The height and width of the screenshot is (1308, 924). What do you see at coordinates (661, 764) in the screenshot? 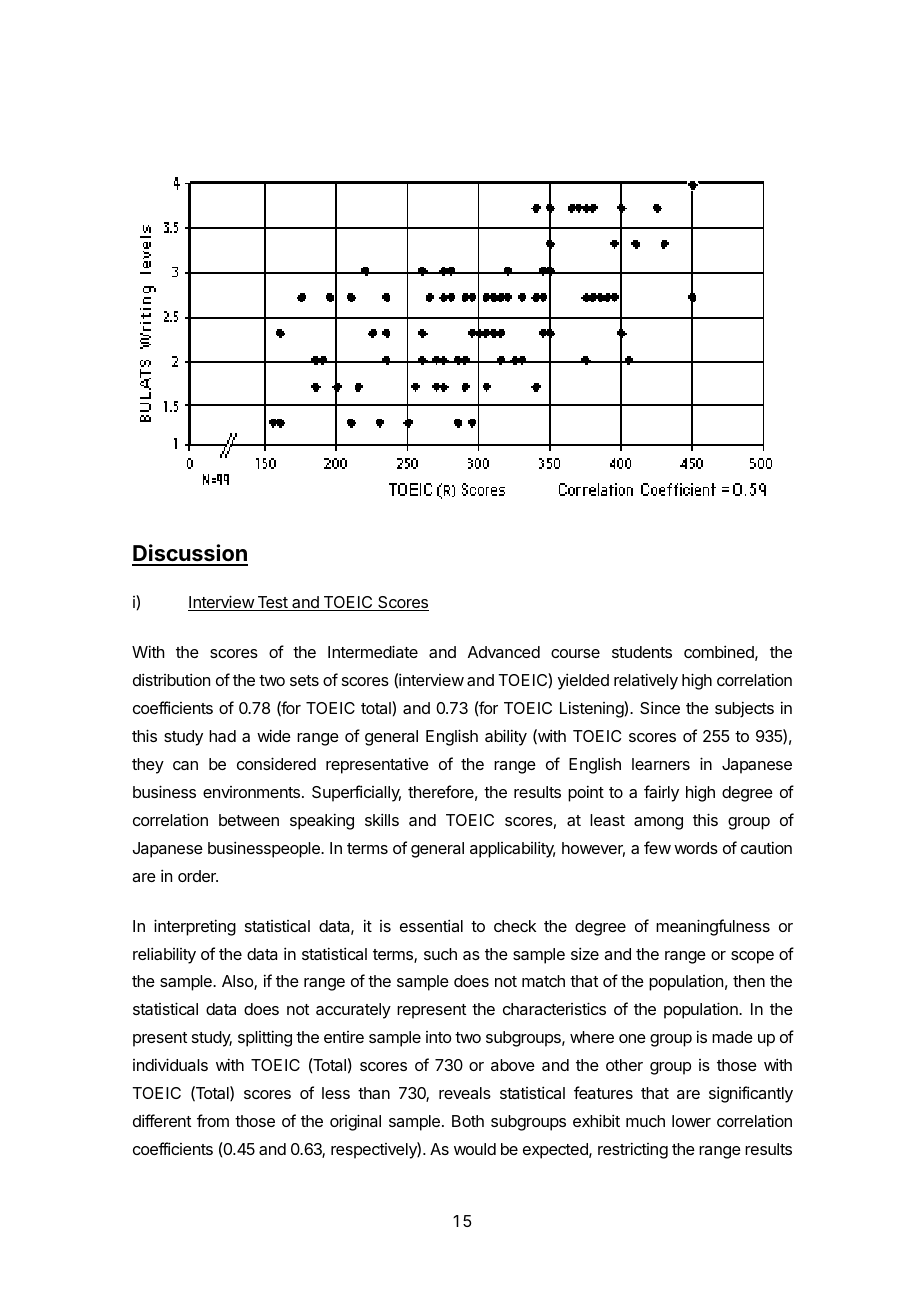
I see `learners` at bounding box center [661, 764].
